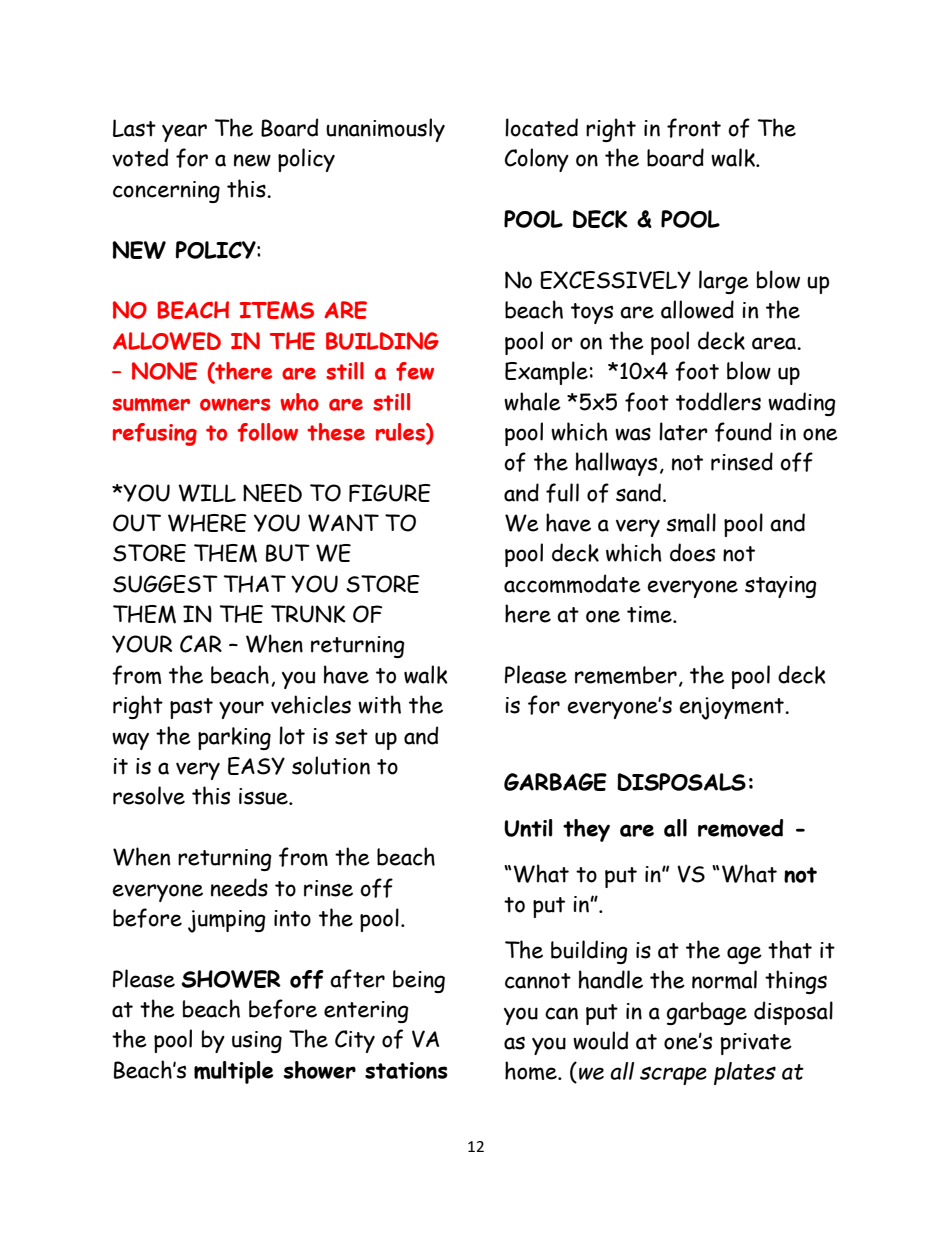  What do you see at coordinates (406, 1070) in the page?
I see `stations` at bounding box center [406, 1070].
